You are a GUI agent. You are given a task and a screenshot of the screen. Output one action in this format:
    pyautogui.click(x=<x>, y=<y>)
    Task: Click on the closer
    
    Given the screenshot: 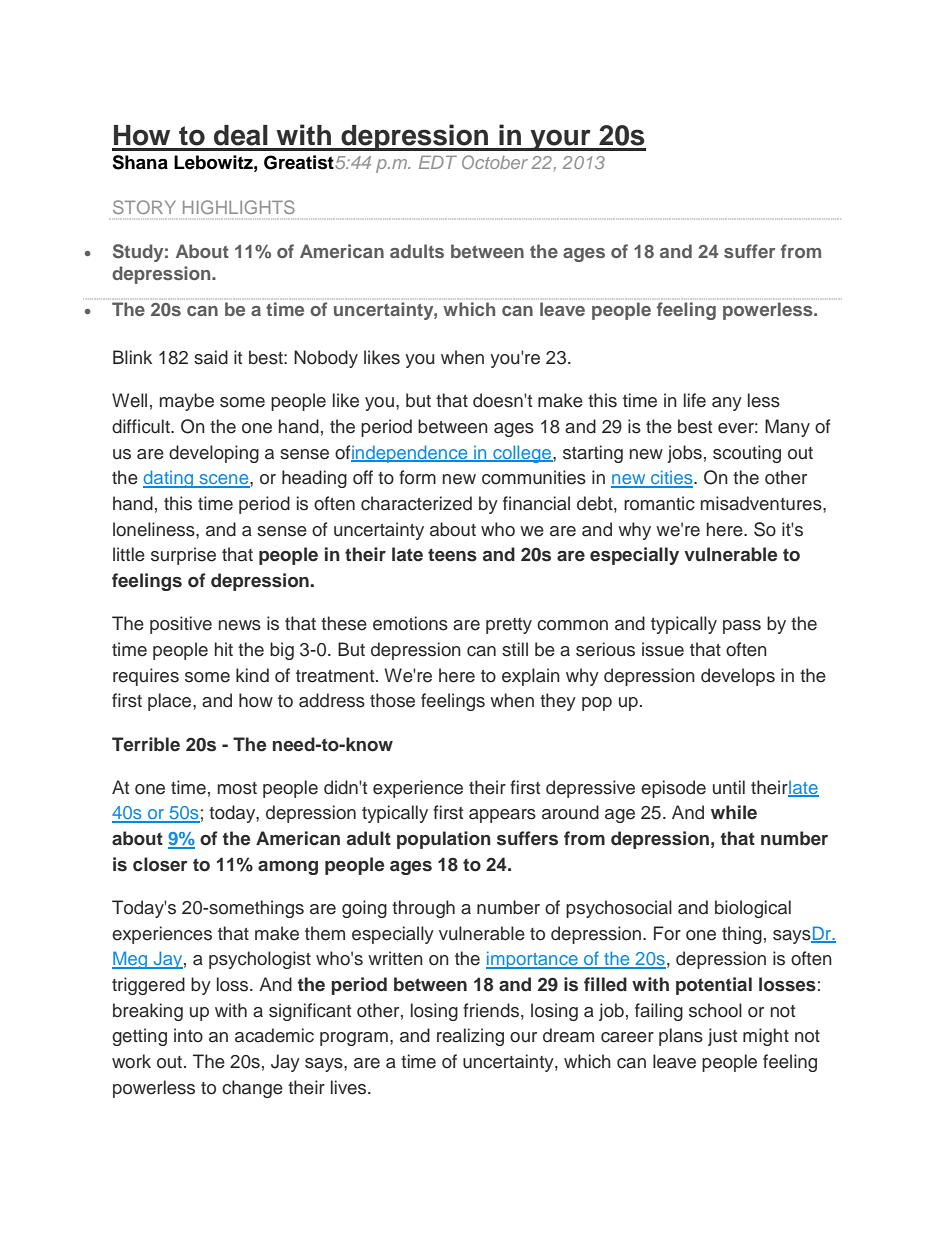 What is the action you would take?
    pyautogui.click(x=160, y=864)
